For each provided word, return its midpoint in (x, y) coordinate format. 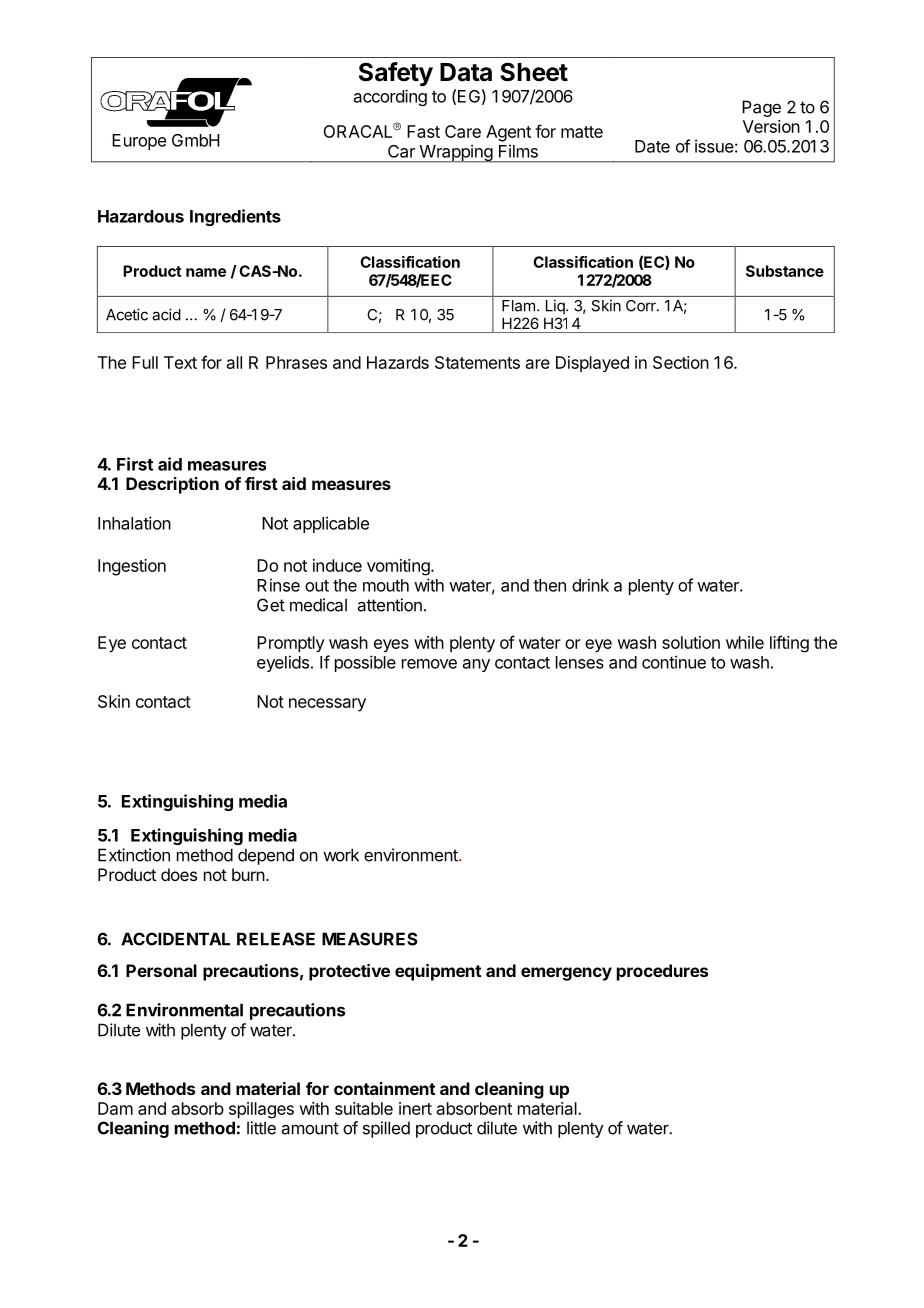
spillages (261, 1110)
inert (415, 1108)
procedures (662, 972)
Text (180, 362)
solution (691, 642)
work (341, 855)
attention (390, 605)
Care (463, 131)
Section (681, 362)
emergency (566, 974)
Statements (477, 362)
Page (761, 108)
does (179, 874)
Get (271, 605)
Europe (139, 142)
